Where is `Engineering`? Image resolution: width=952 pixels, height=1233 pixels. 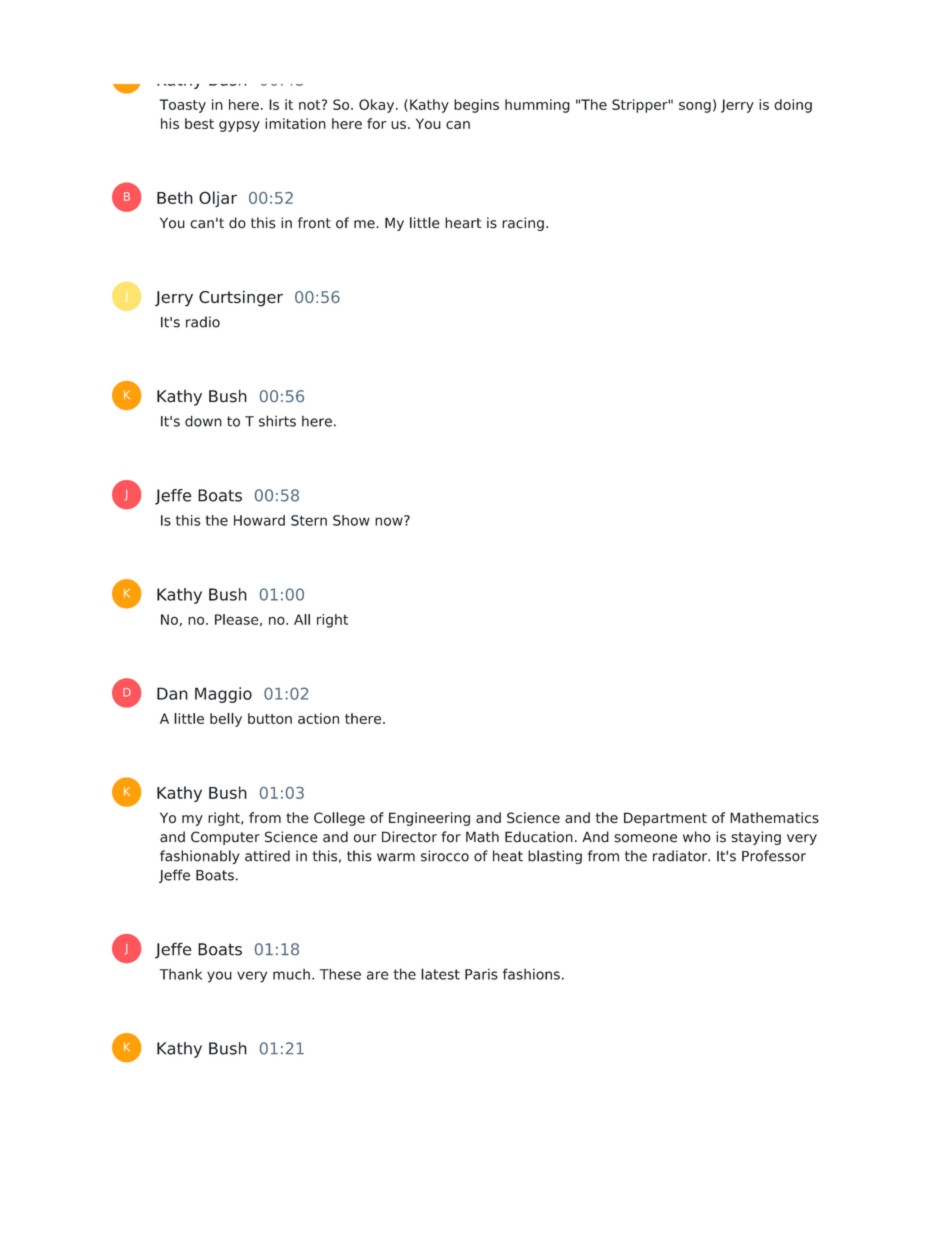 Engineering is located at coordinates (429, 819).
